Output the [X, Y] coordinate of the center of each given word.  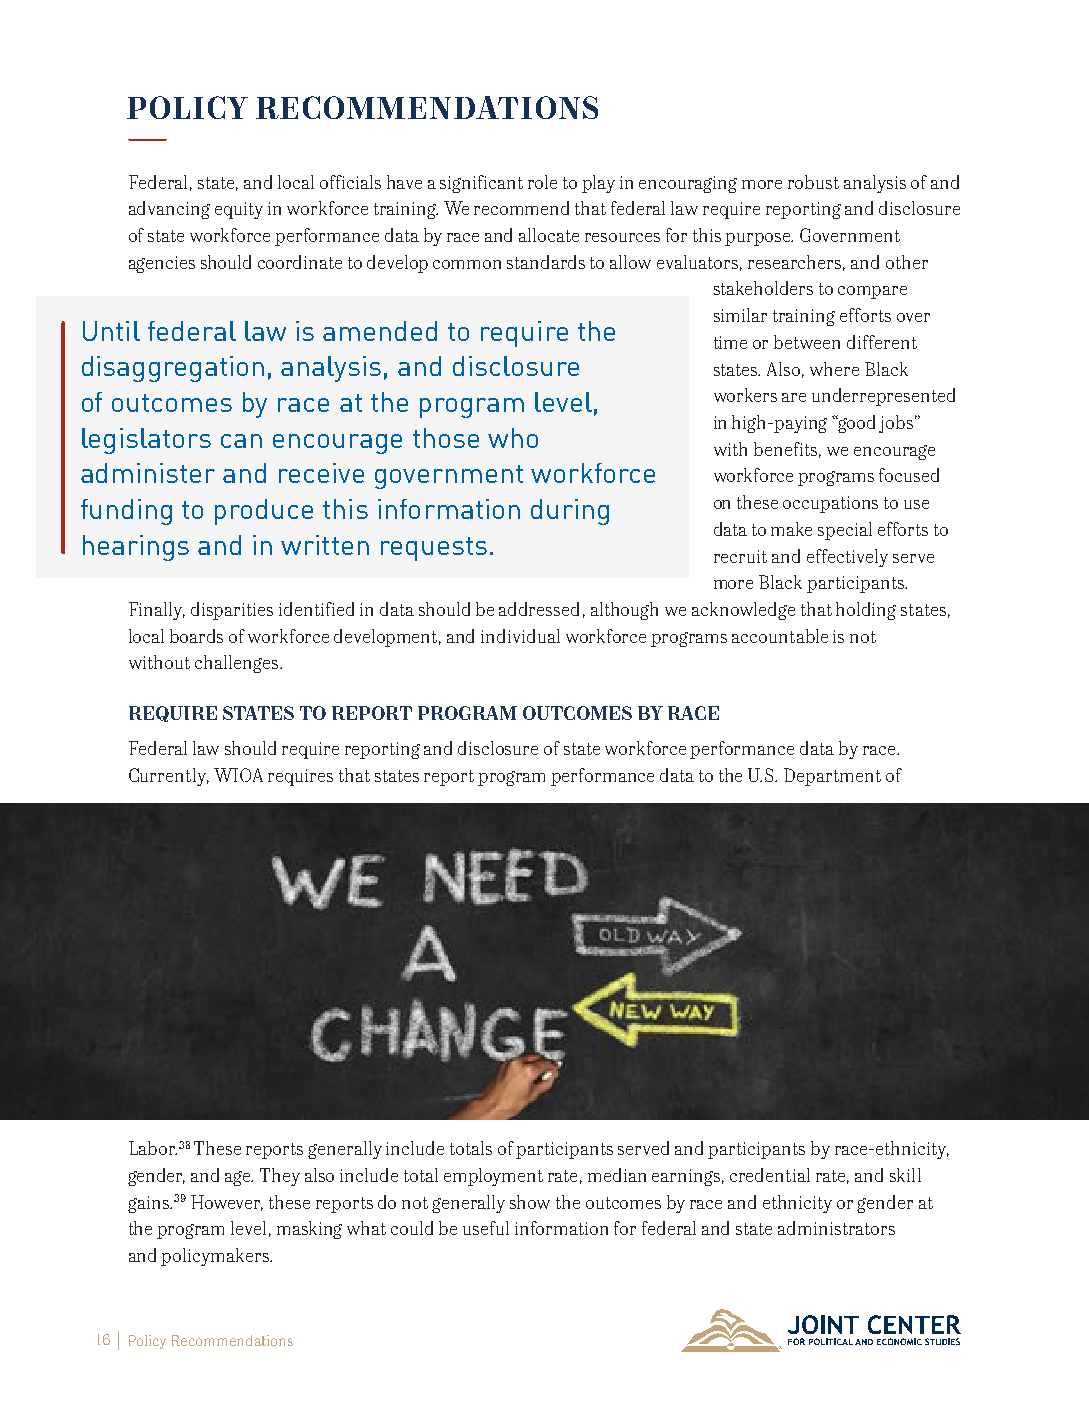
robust [813, 182]
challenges [238, 664]
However [227, 1203]
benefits [785, 449]
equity [239, 210]
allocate [549, 235]
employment [493, 1177]
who [513, 438]
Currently [169, 777]
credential [770, 1175]
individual [520, 636]
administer [148, 473]
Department [832, 777]
